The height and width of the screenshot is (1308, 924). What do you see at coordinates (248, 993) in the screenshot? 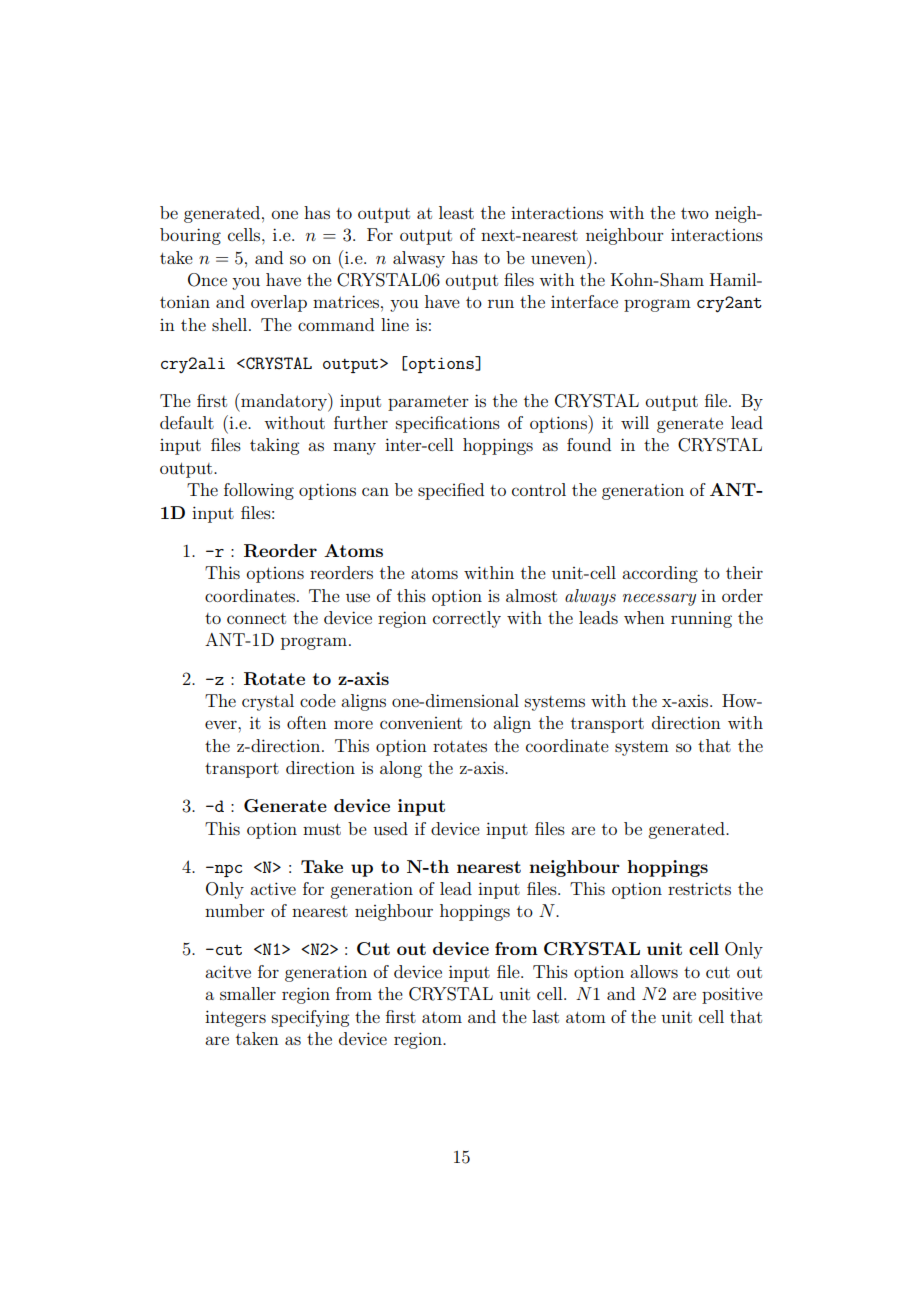
I see `smaller` at bounding box center [248, 993].
